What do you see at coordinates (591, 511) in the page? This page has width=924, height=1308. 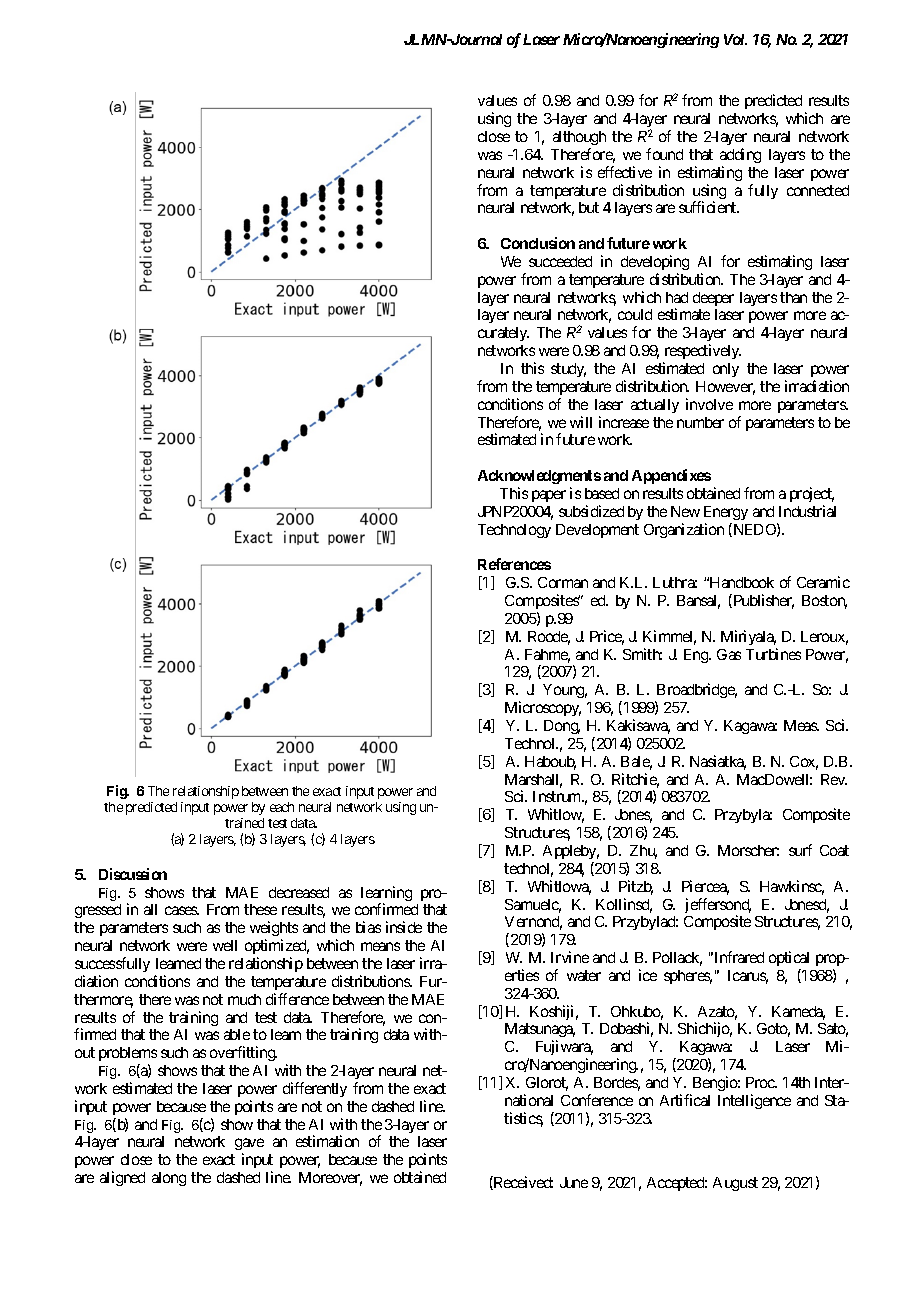 I see `subsidized` at bounding box center [591, 511].
